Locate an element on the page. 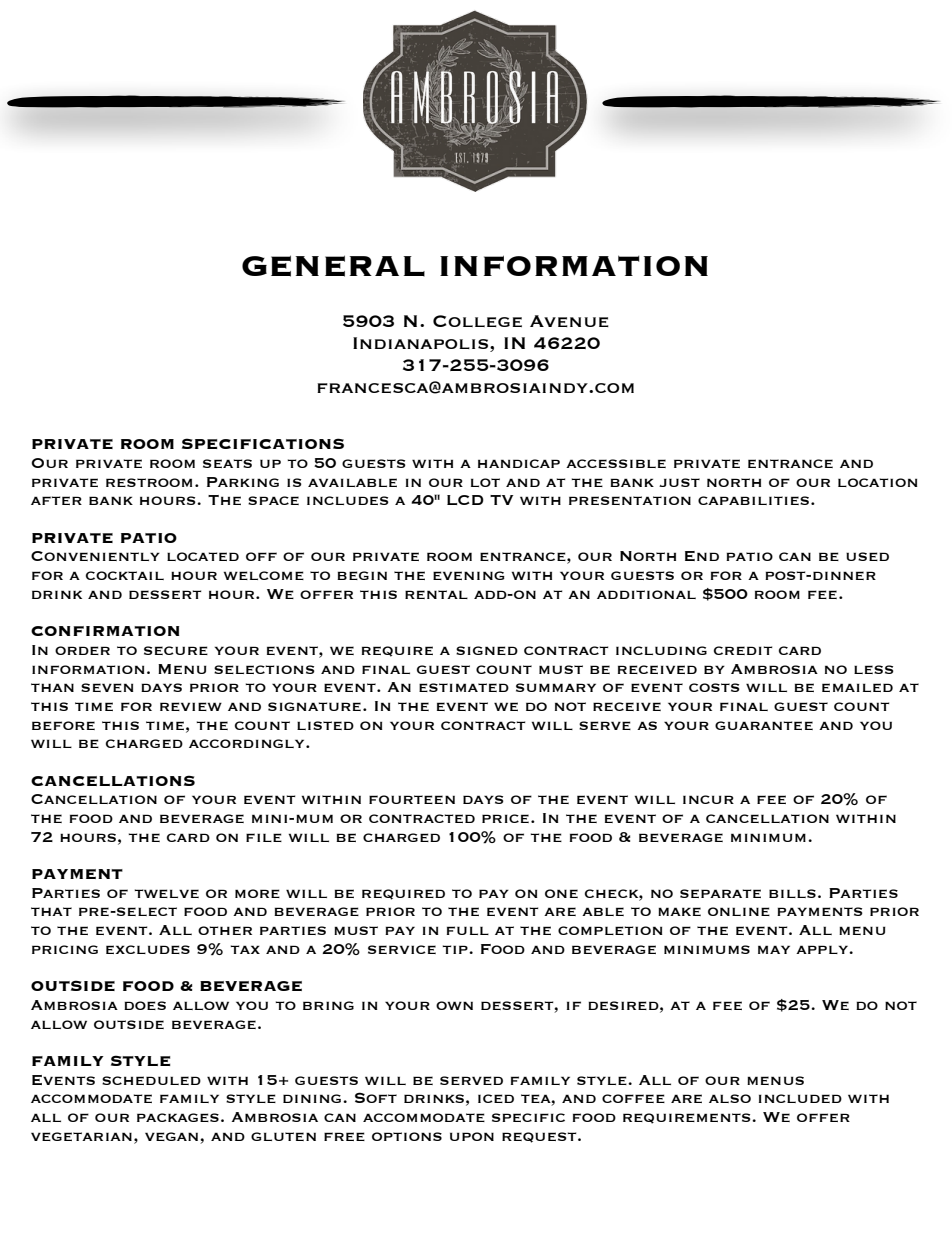 The image size is (952, 1233). Avenue is located at coordinates (569, 321).
